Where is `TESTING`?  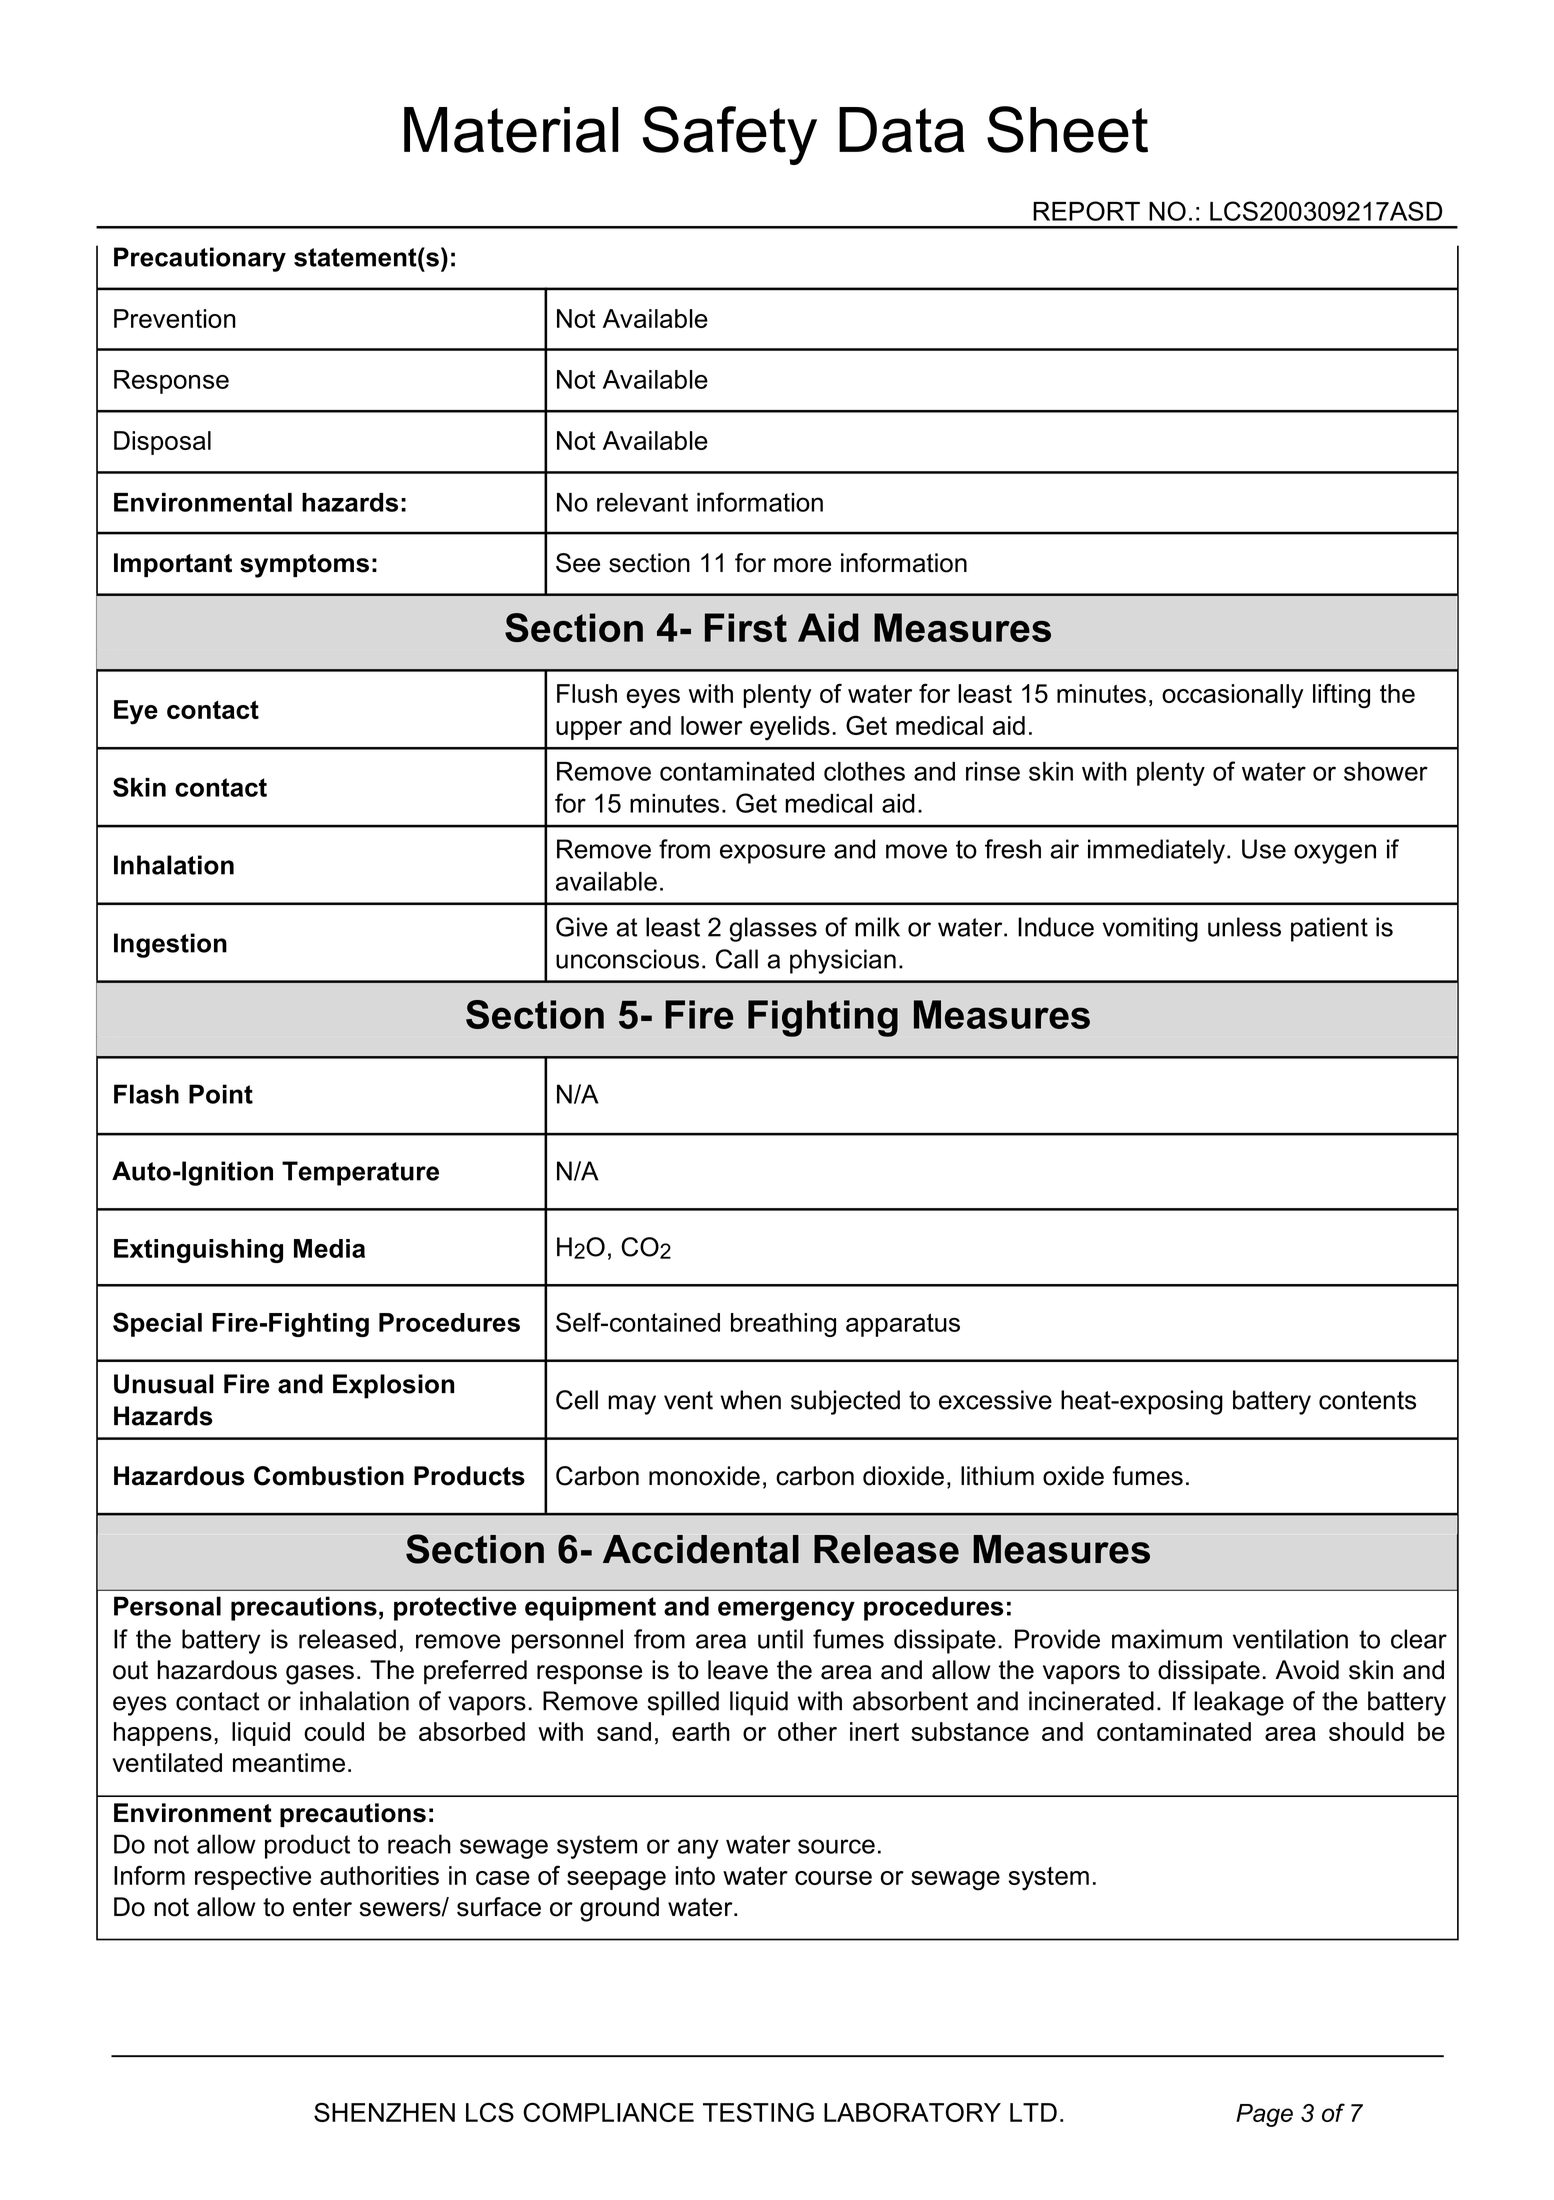 TESTING is located at coordinates (758, 2112).
